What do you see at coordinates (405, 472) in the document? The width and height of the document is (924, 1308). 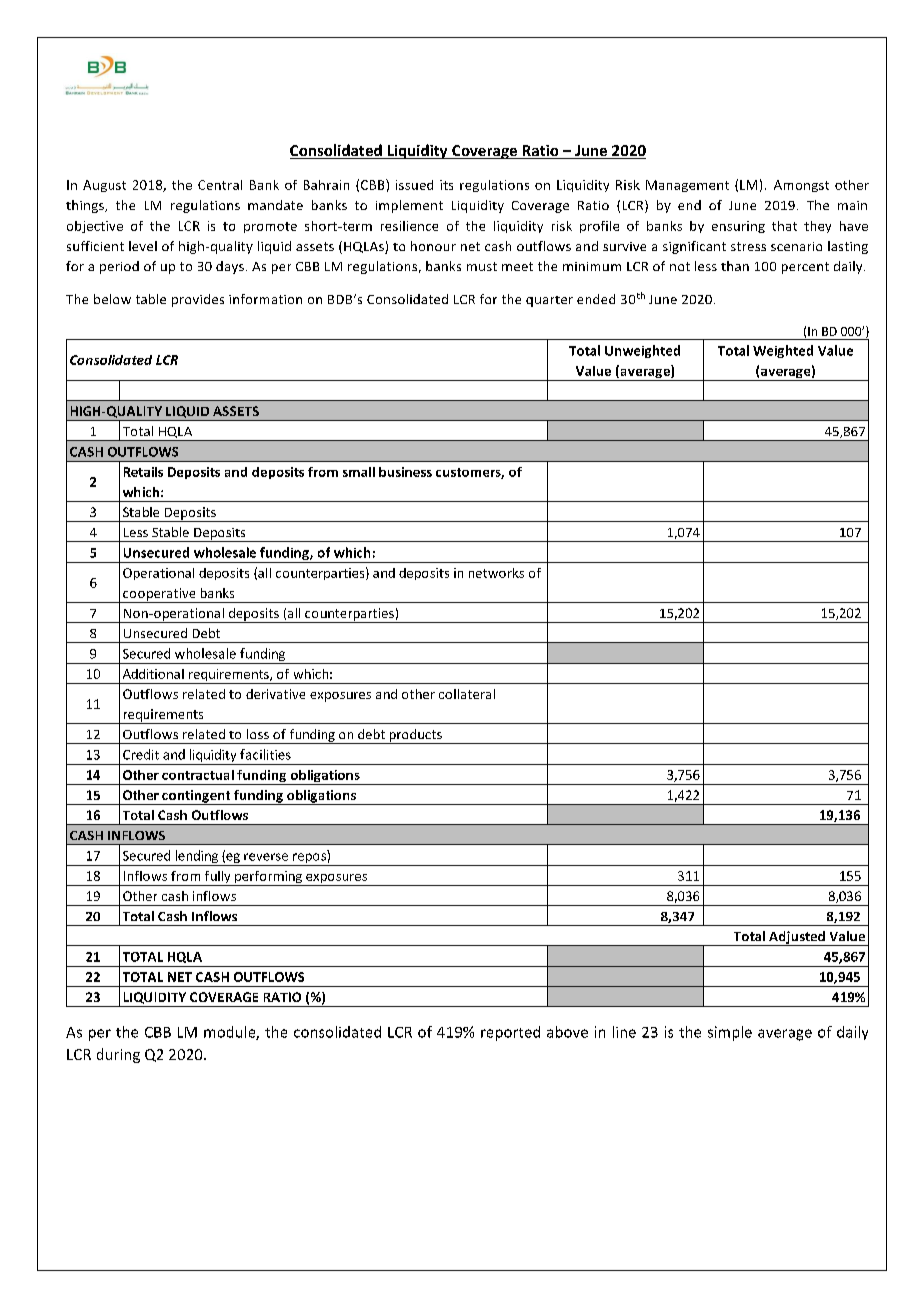 I see `business` at bounding box center [405, 472].
